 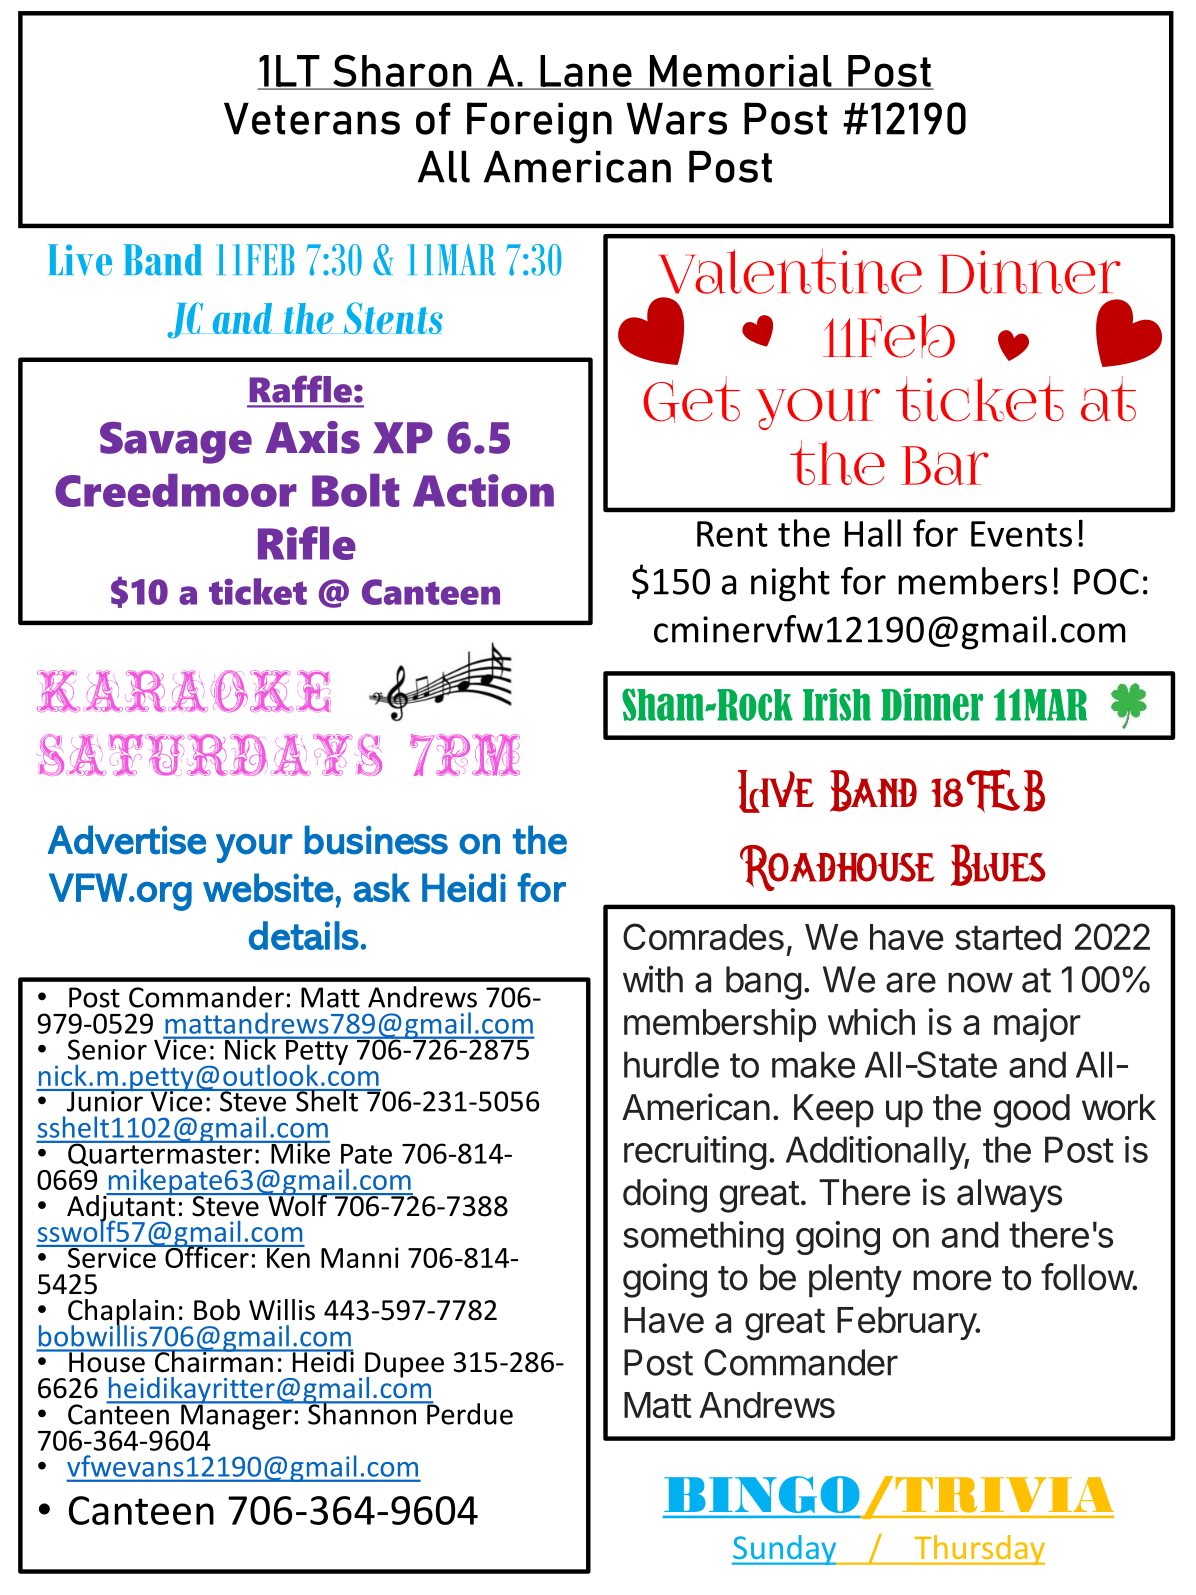 What do you see at coordinates (107, 1049) in the screenshot?
I see `Senior` at bounding box center [107, 1049].
